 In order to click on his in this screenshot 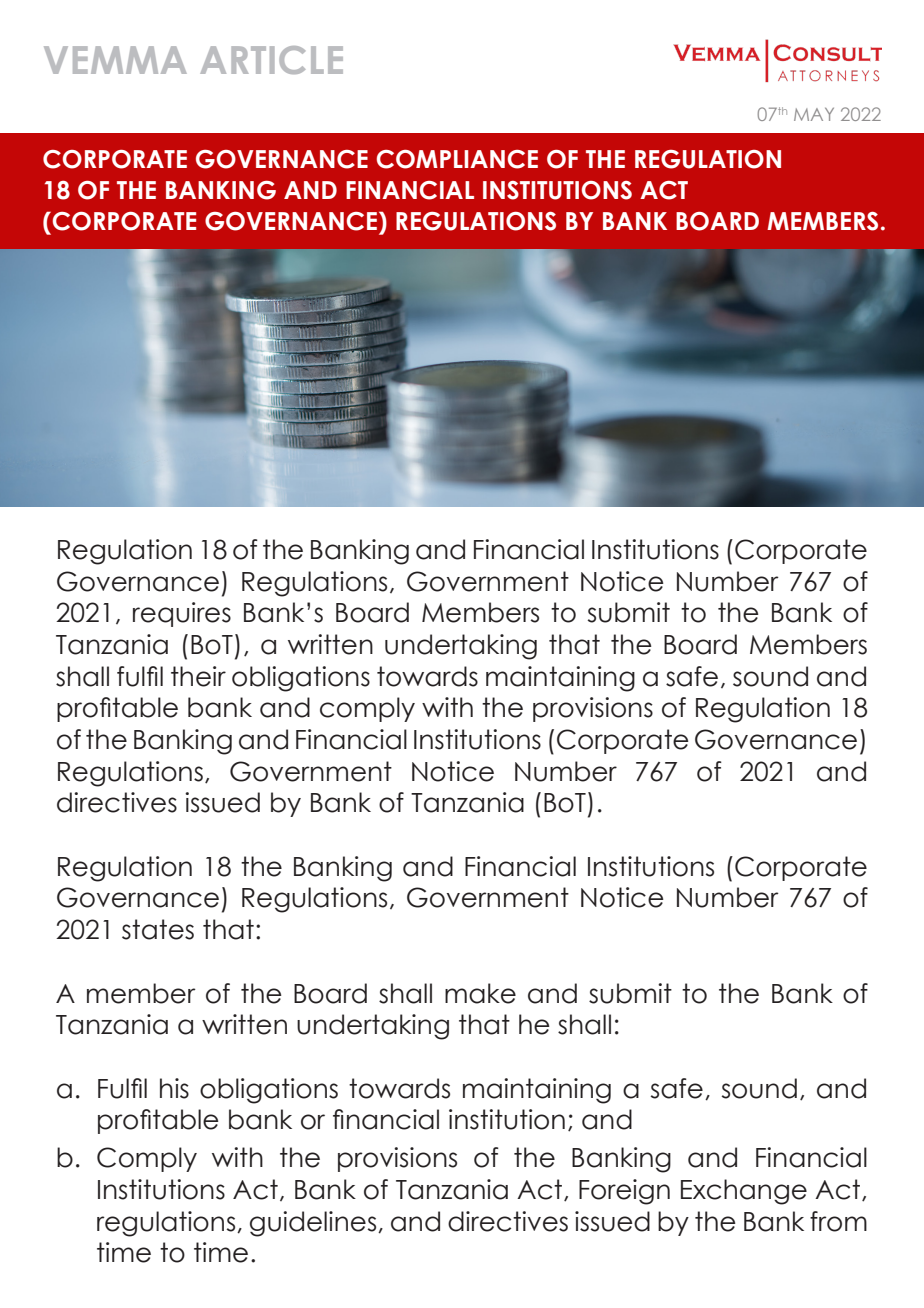, I will do `click(174, 1088)`.
